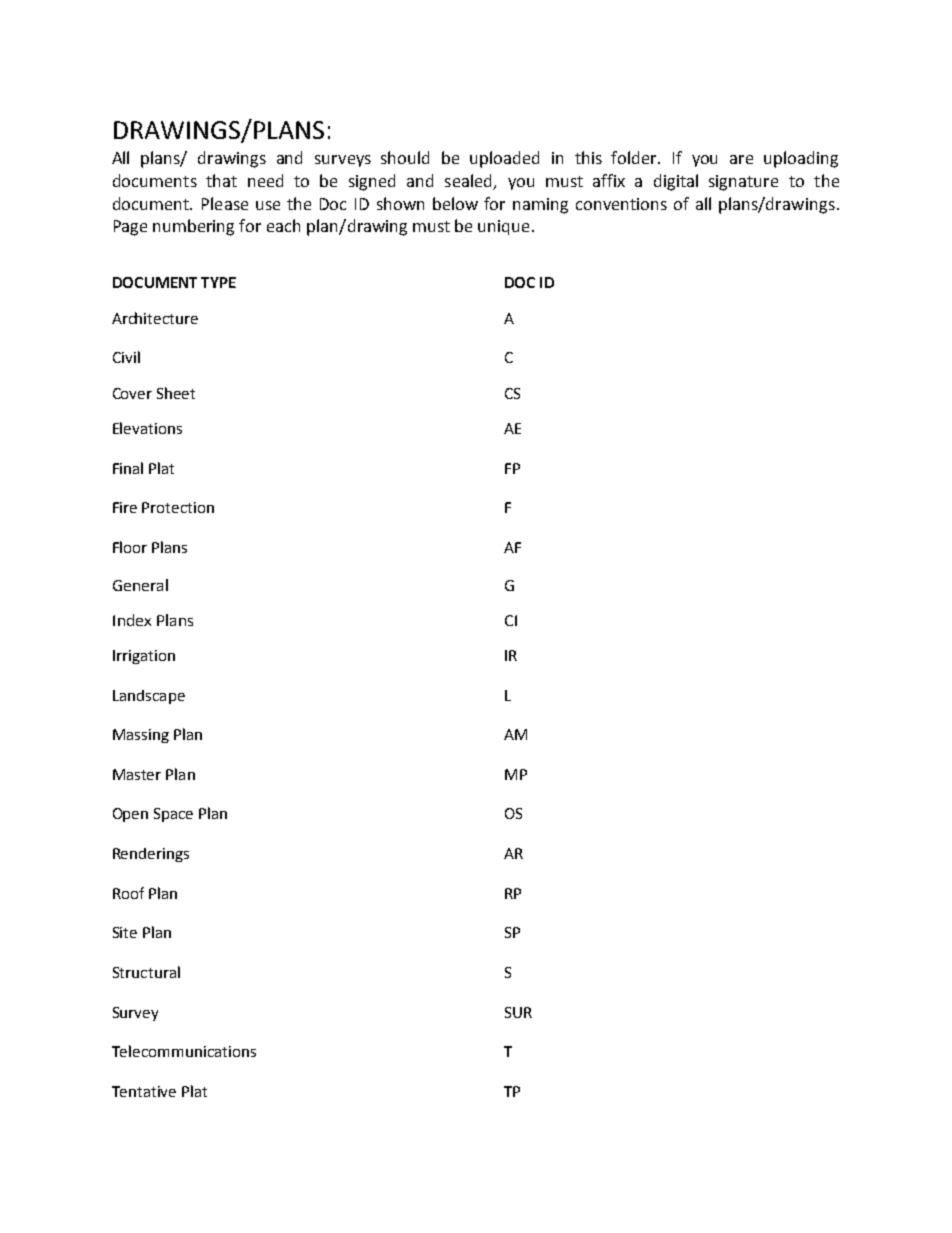 Image resolution: width=952 pixels, height=1233 pixels. Describe the element at coordinates (743, 183) in the screenshot. I see `signature` at that location.
